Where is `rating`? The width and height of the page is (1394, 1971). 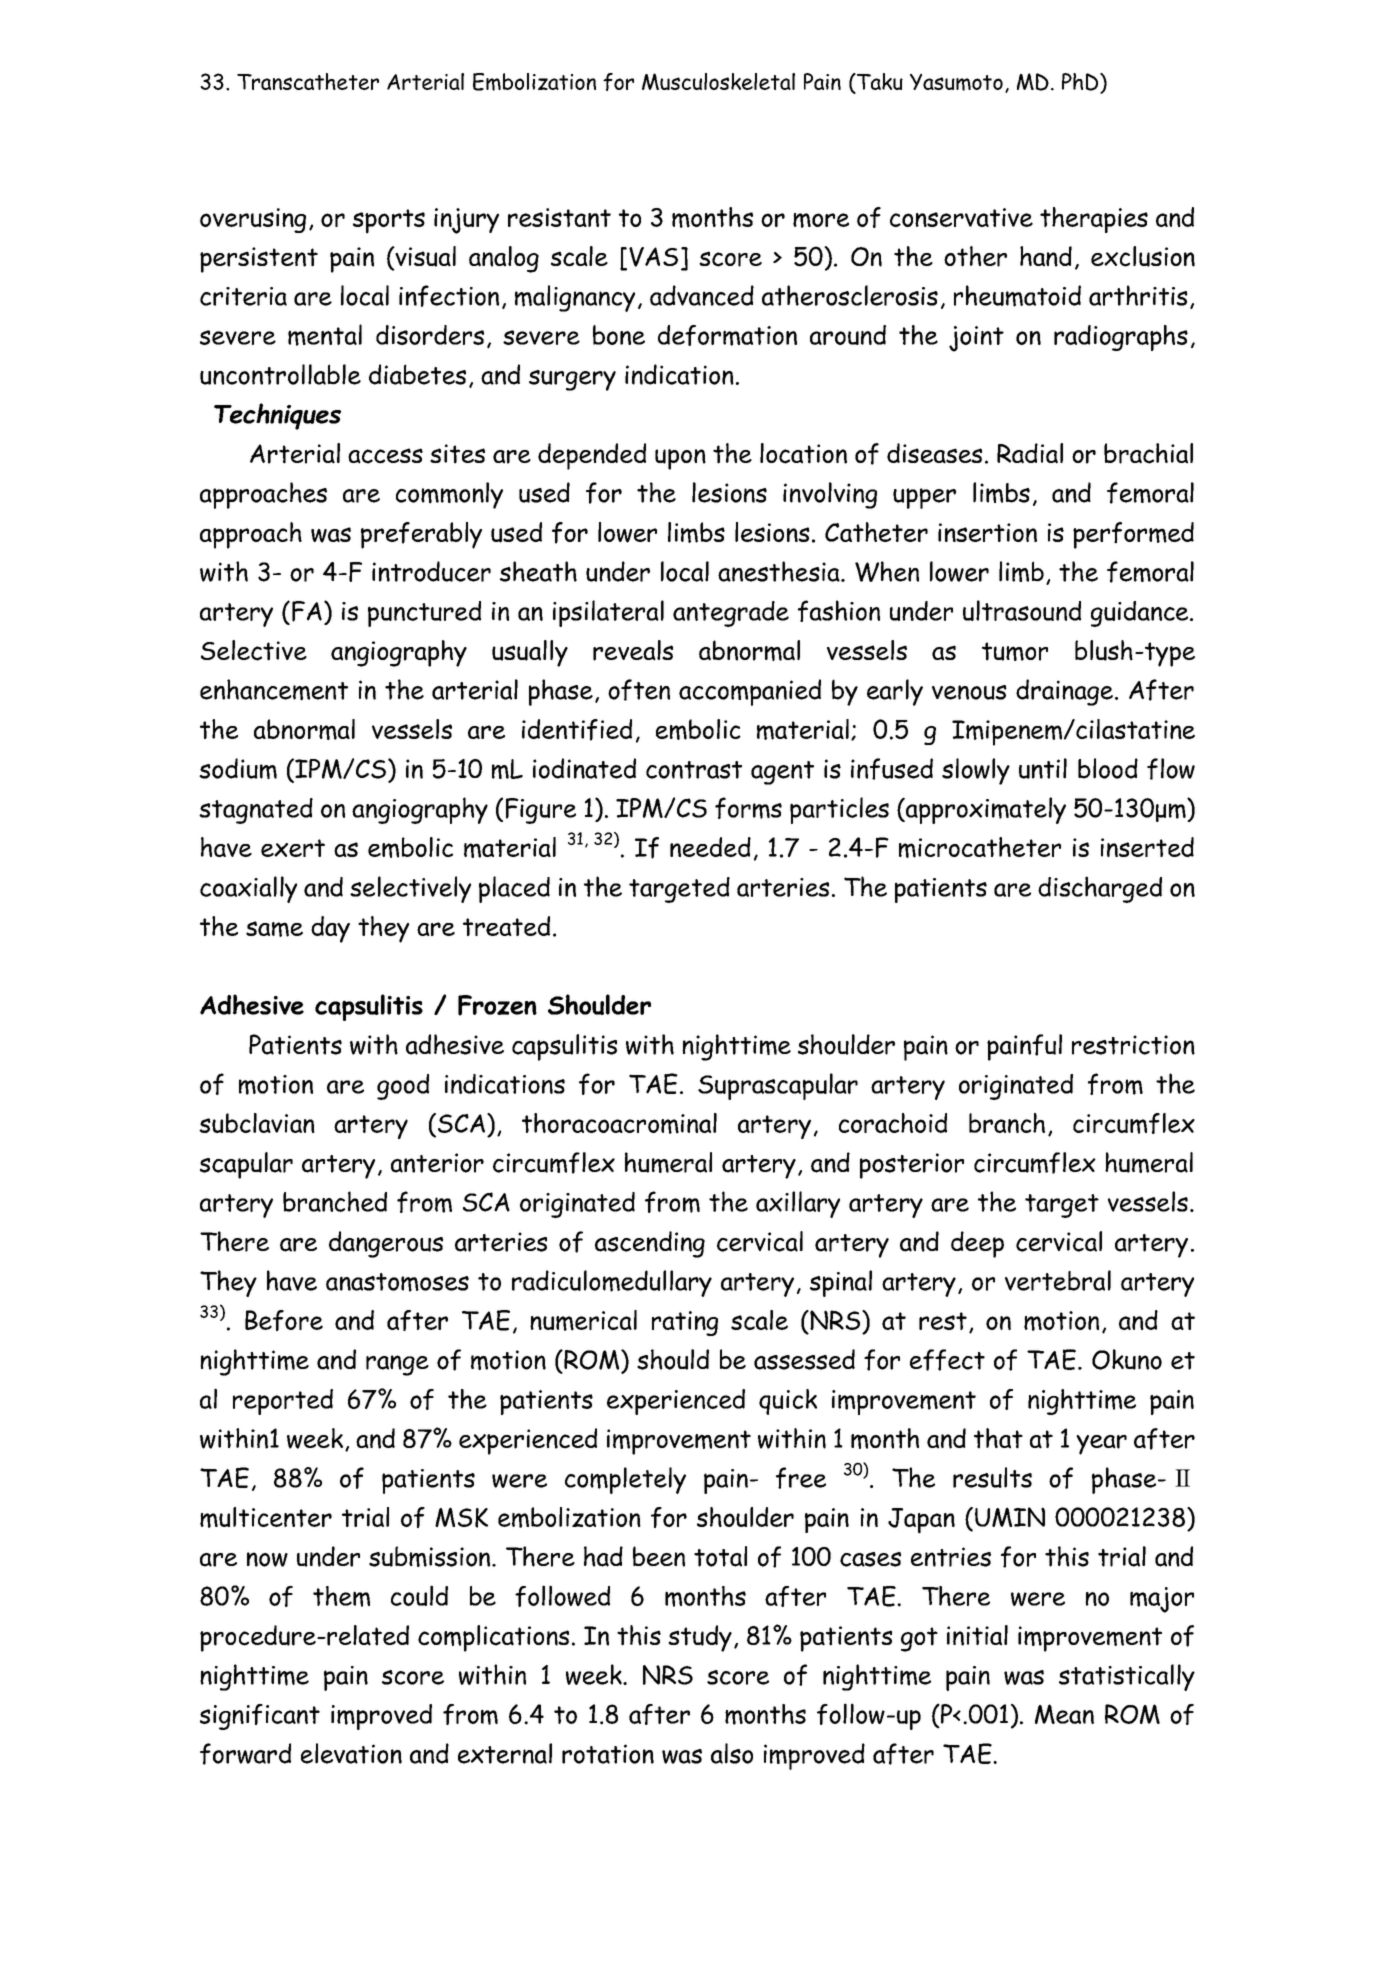
rating is located at coordinates (685, 1323).
